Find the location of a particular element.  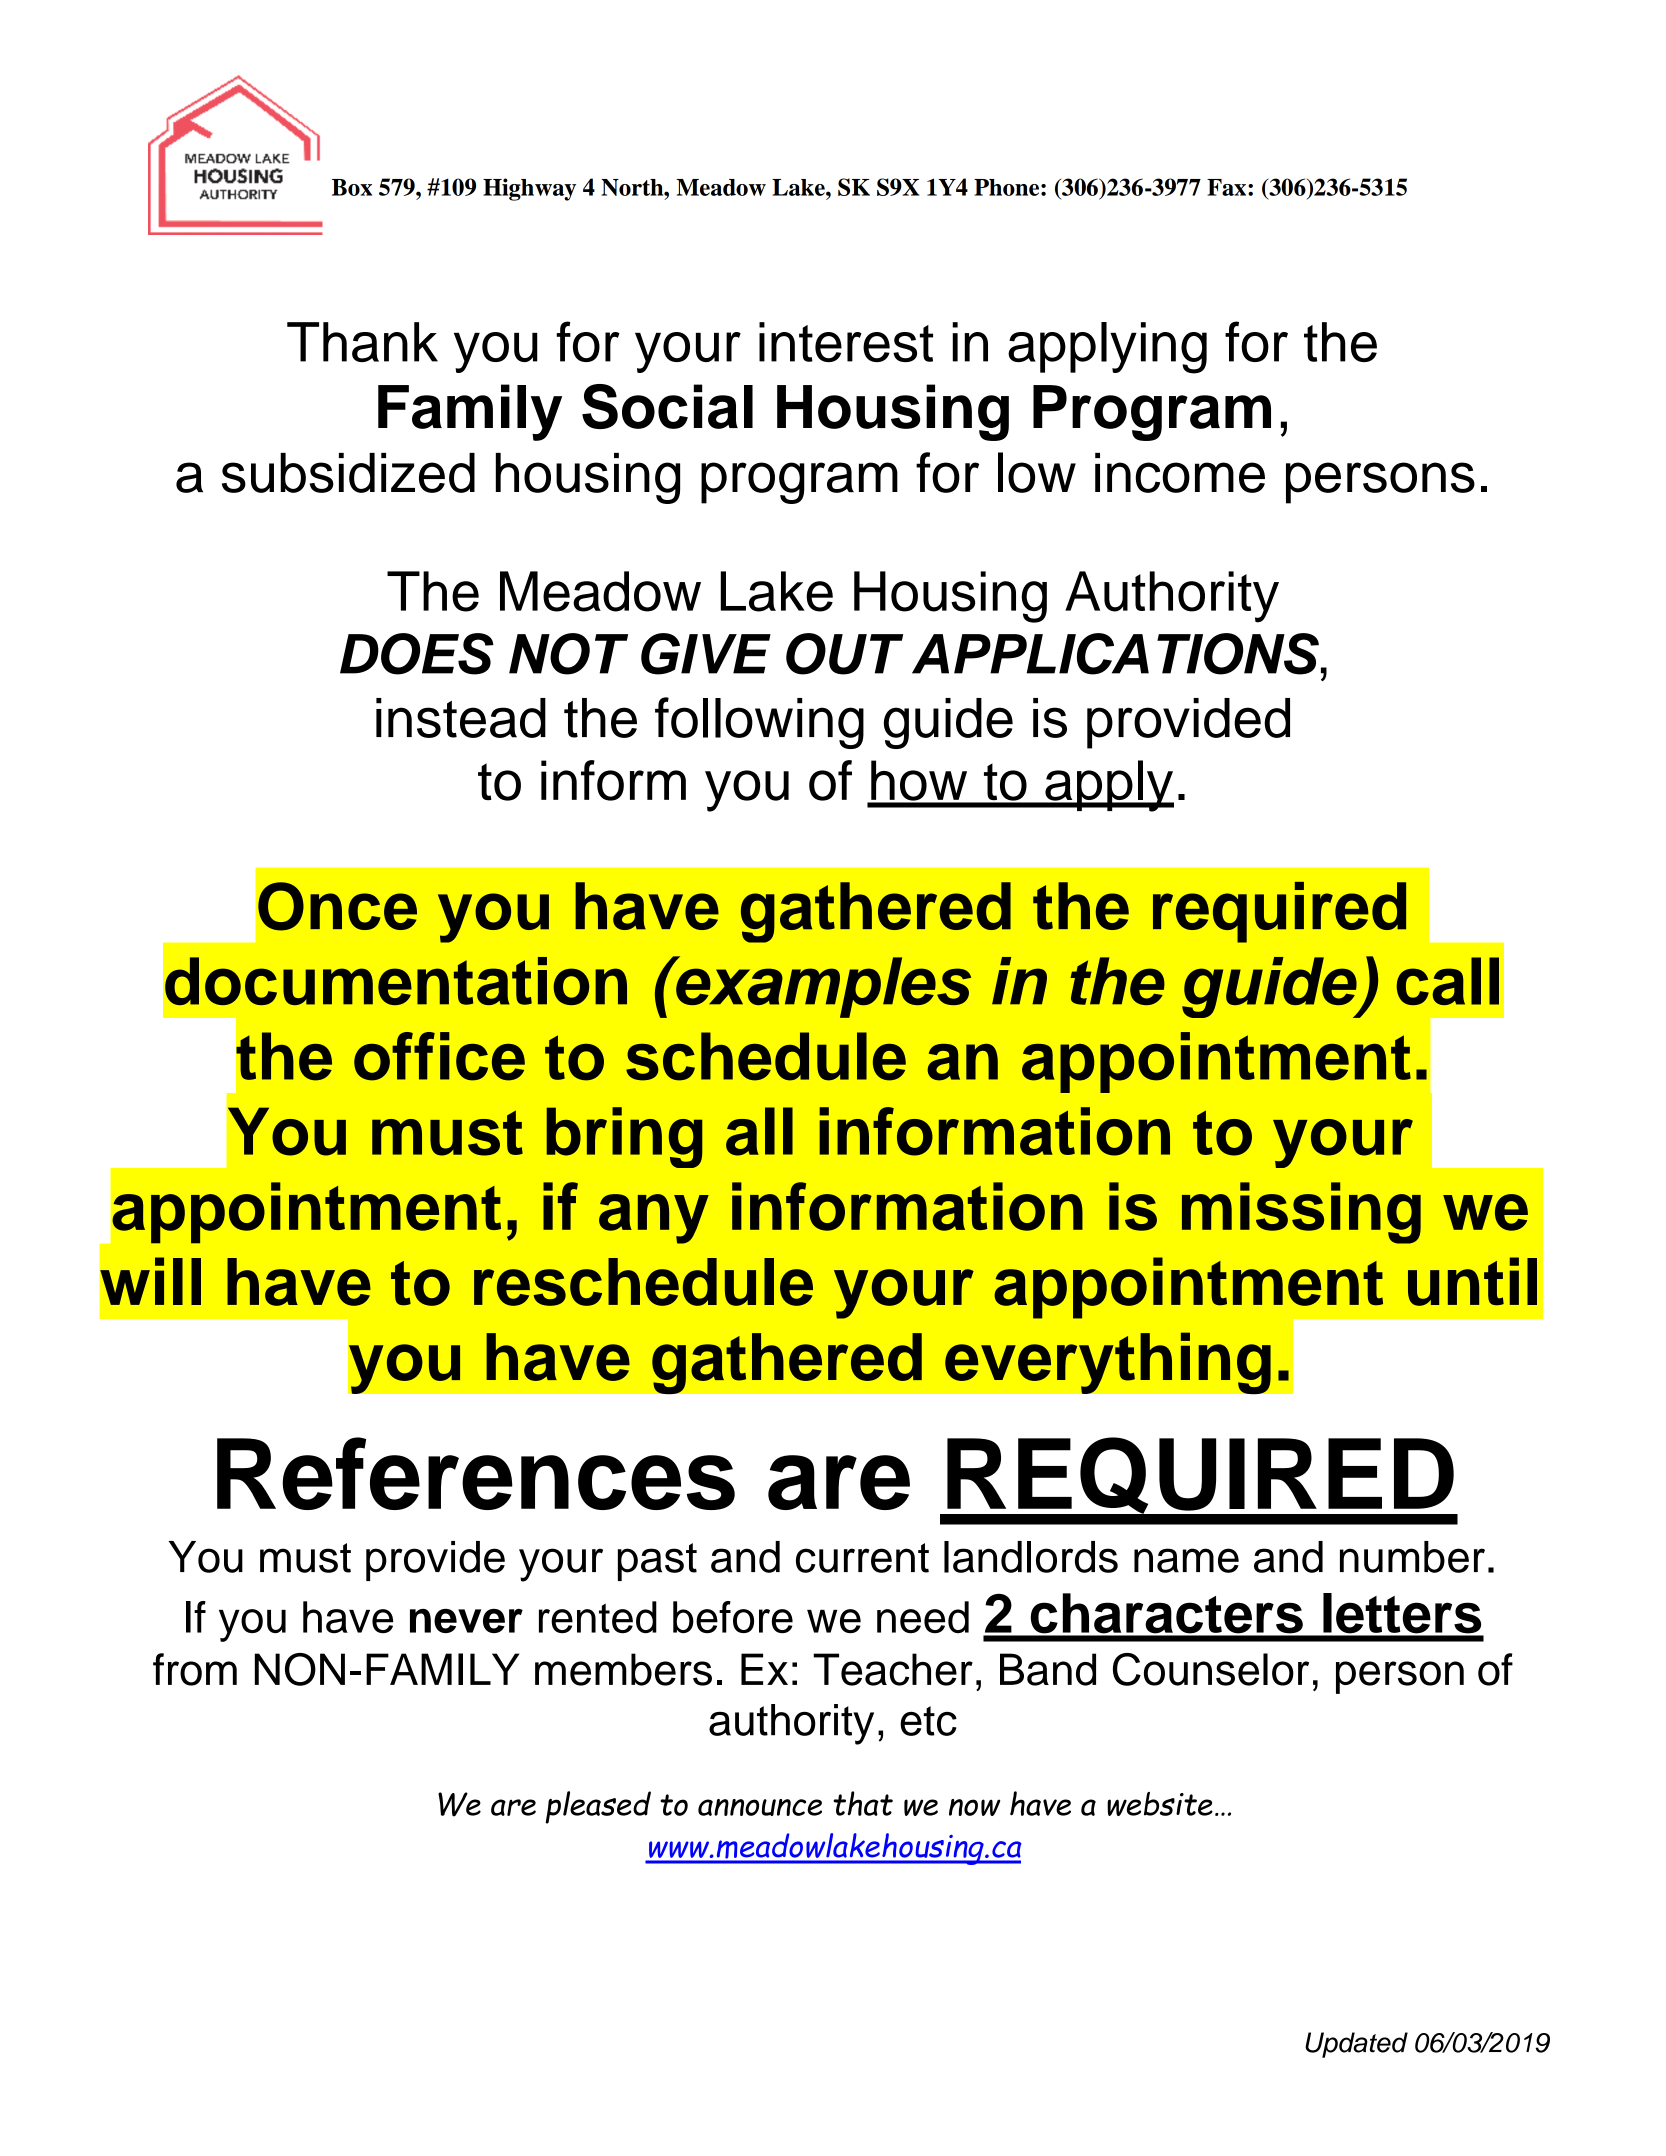

income is located at coordinates (1180, 473).
